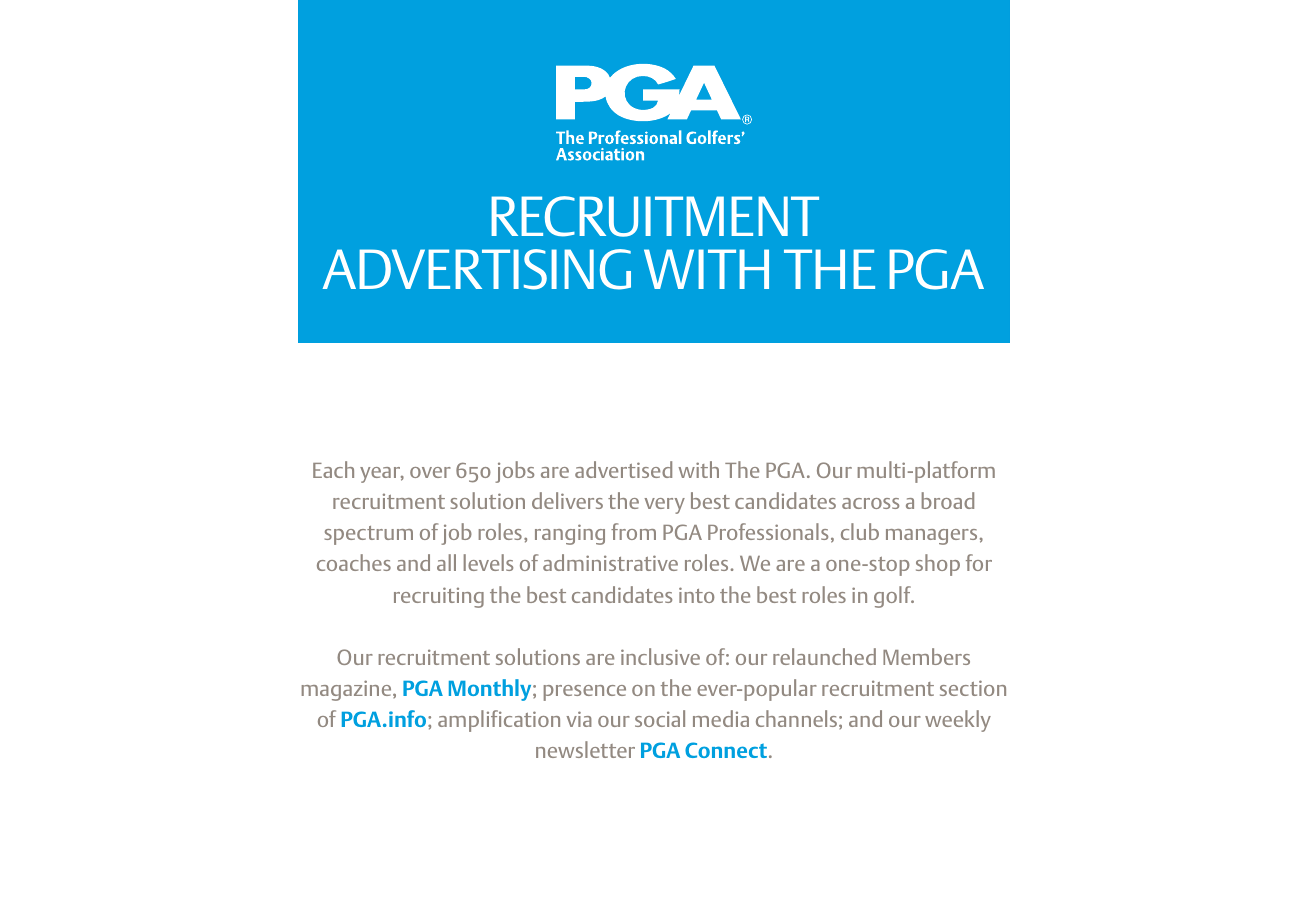 This document has width=1308, height=924. Describe the element at coordinates (333, 469) in the document. I see `Each` at that location.
